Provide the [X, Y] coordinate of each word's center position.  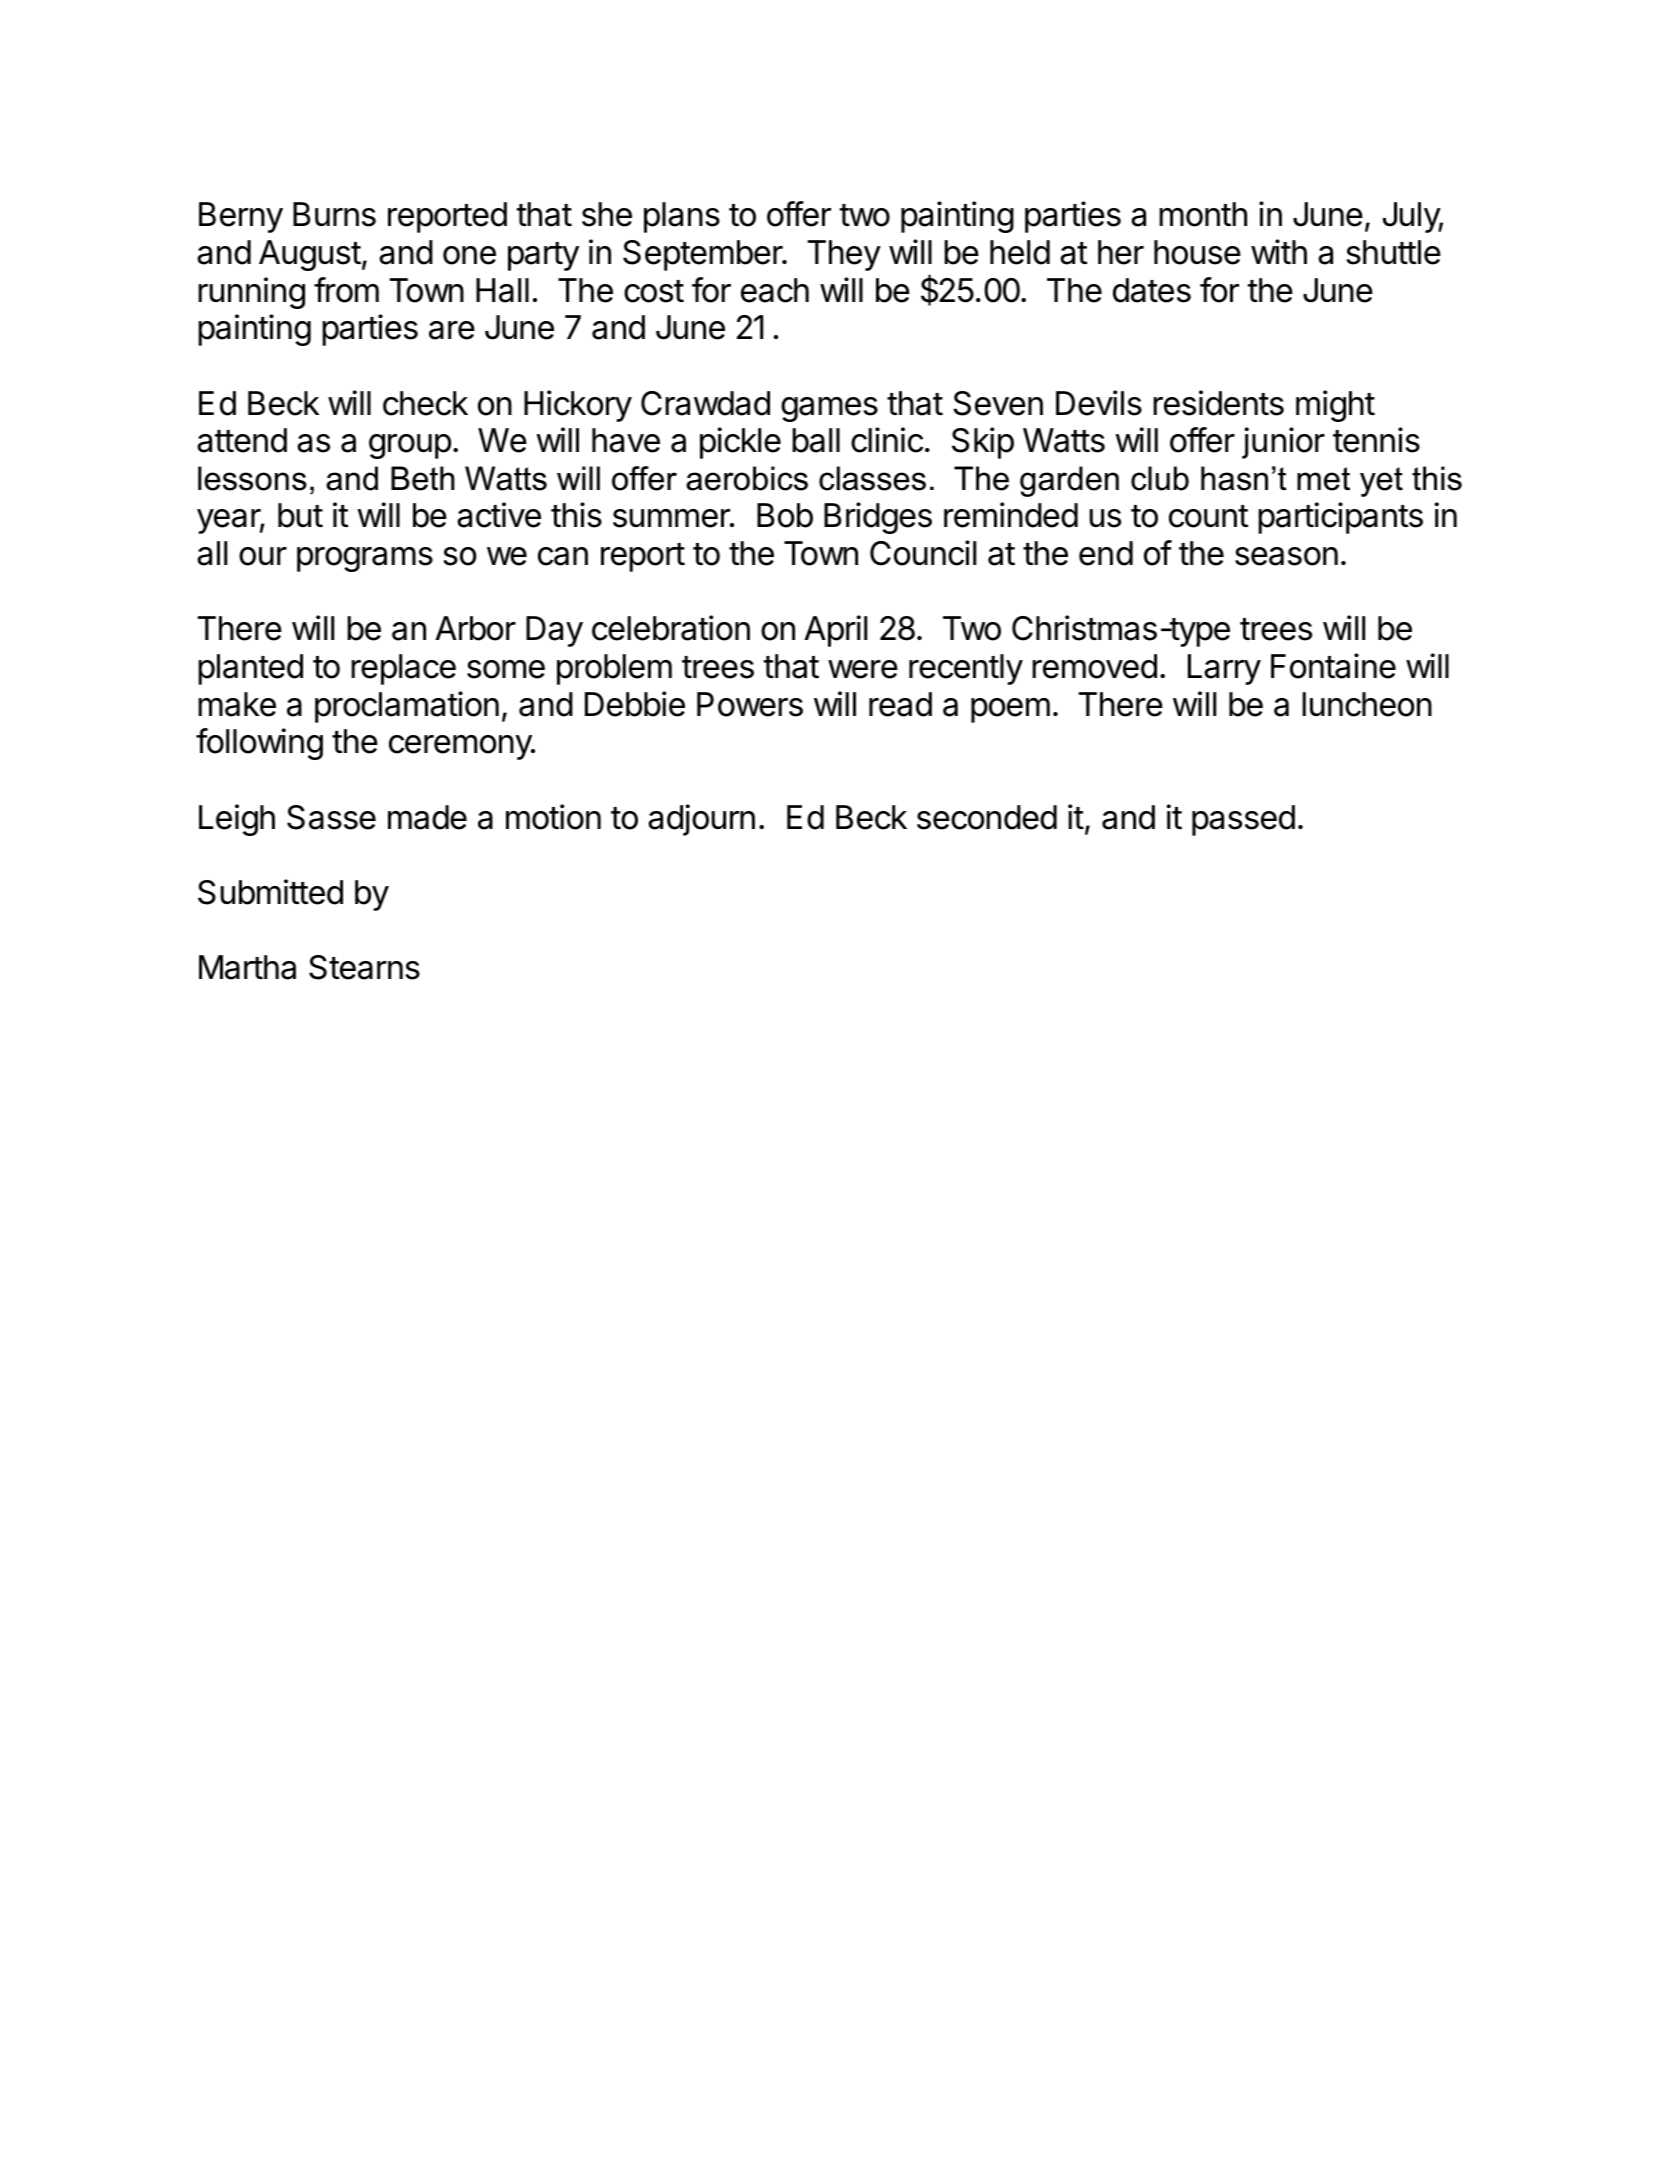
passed [1243, 820]
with [1279, 251]
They [844, 255]
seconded [987, 817]
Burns [334, 214]
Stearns [364, 967]
